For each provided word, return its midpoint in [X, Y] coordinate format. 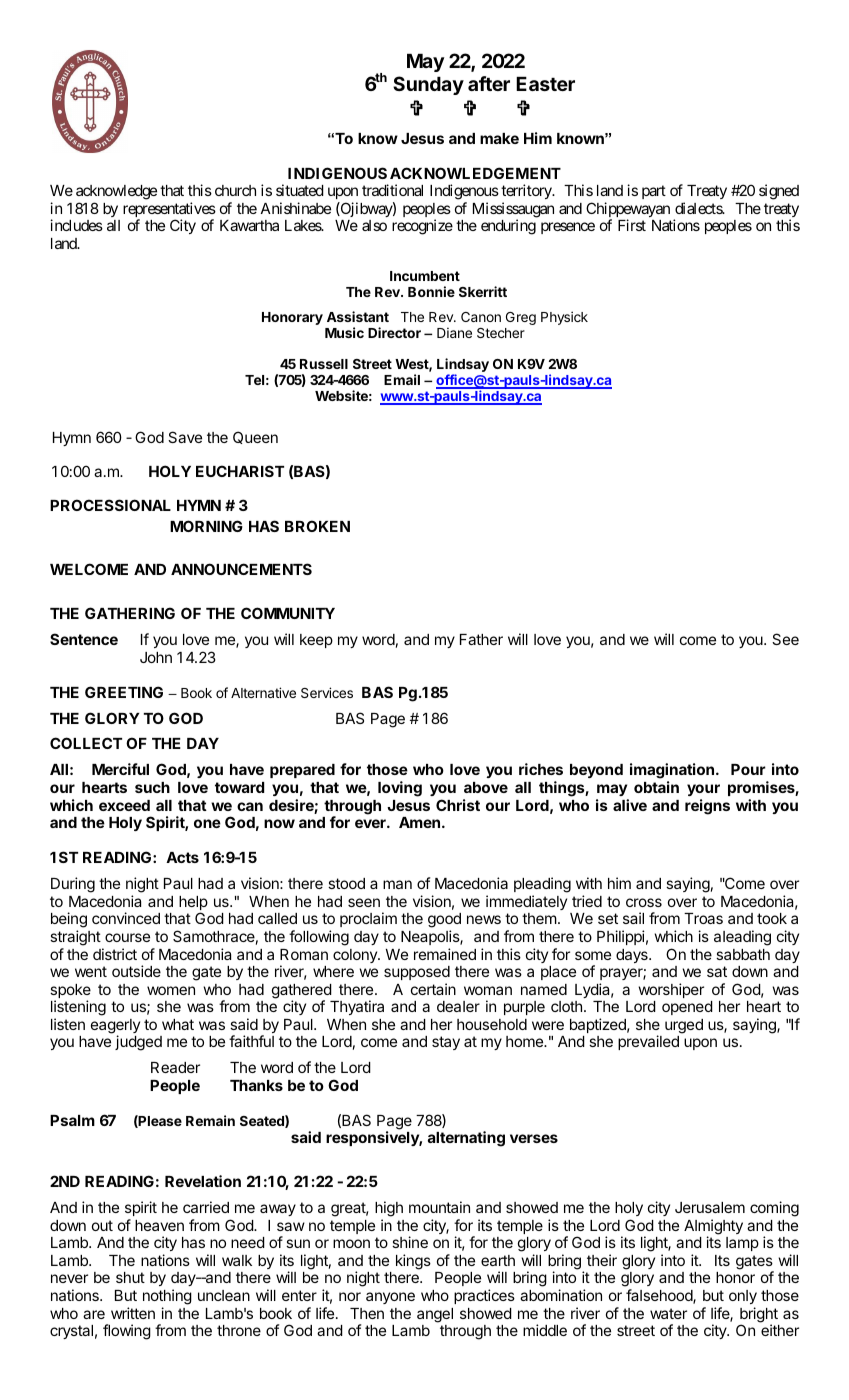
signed [779, 192]
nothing [167, 1297]
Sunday [428, 85]
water [668, 1313]
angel [435, 1315]
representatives [169, 211]
